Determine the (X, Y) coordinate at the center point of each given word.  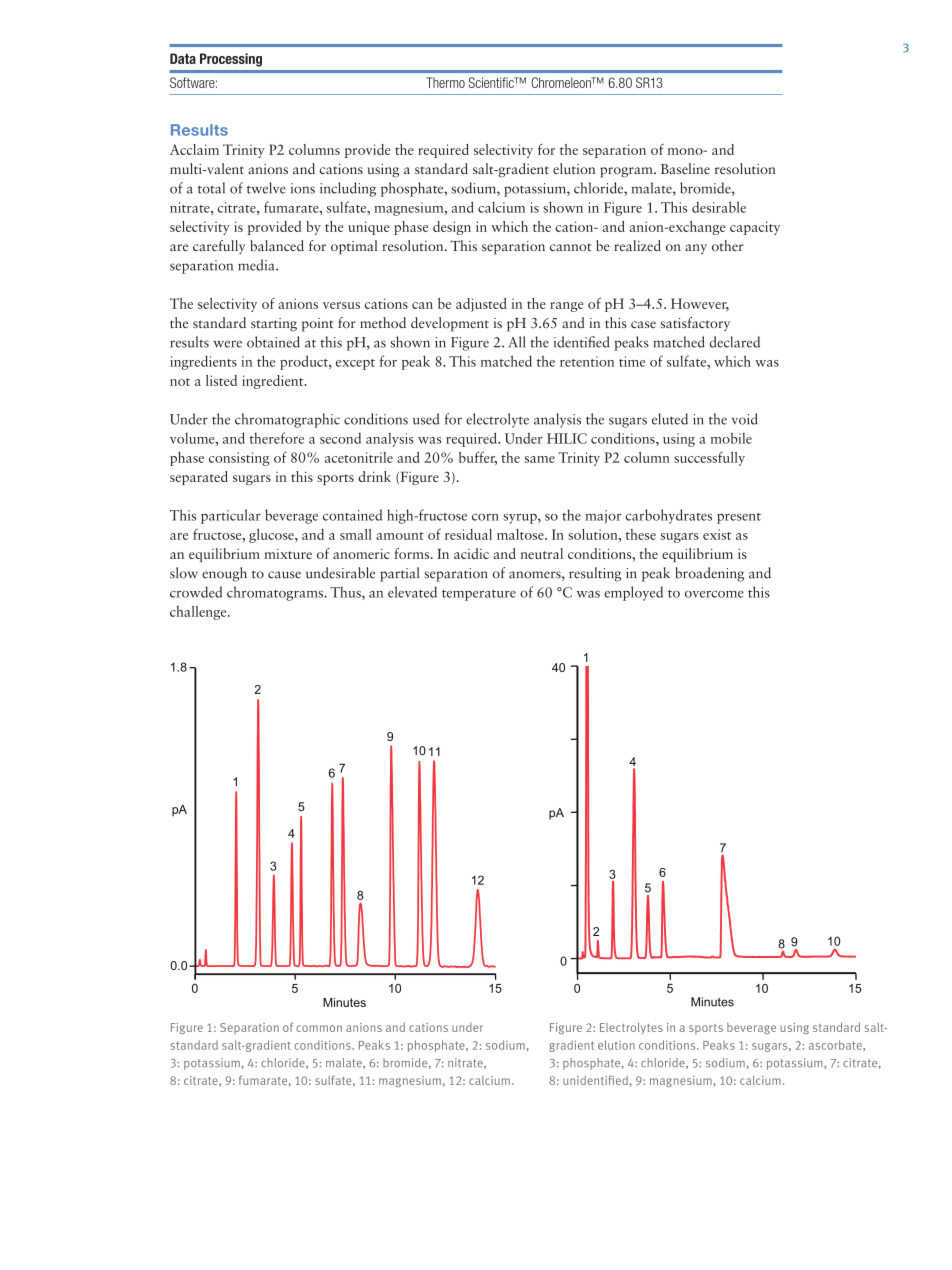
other (728, 245)
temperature (479, 595)
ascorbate (836, 1045)
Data (183, 58)
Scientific (492, 82)
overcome (714, 594)
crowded (196, 592)
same (540, 459)
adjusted (481, 305)
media (257, 265)
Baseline (685, 168)
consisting (239, 459)
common (319, 1028)
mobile (731, 438)
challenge (199, 613)
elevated (412, 592)
